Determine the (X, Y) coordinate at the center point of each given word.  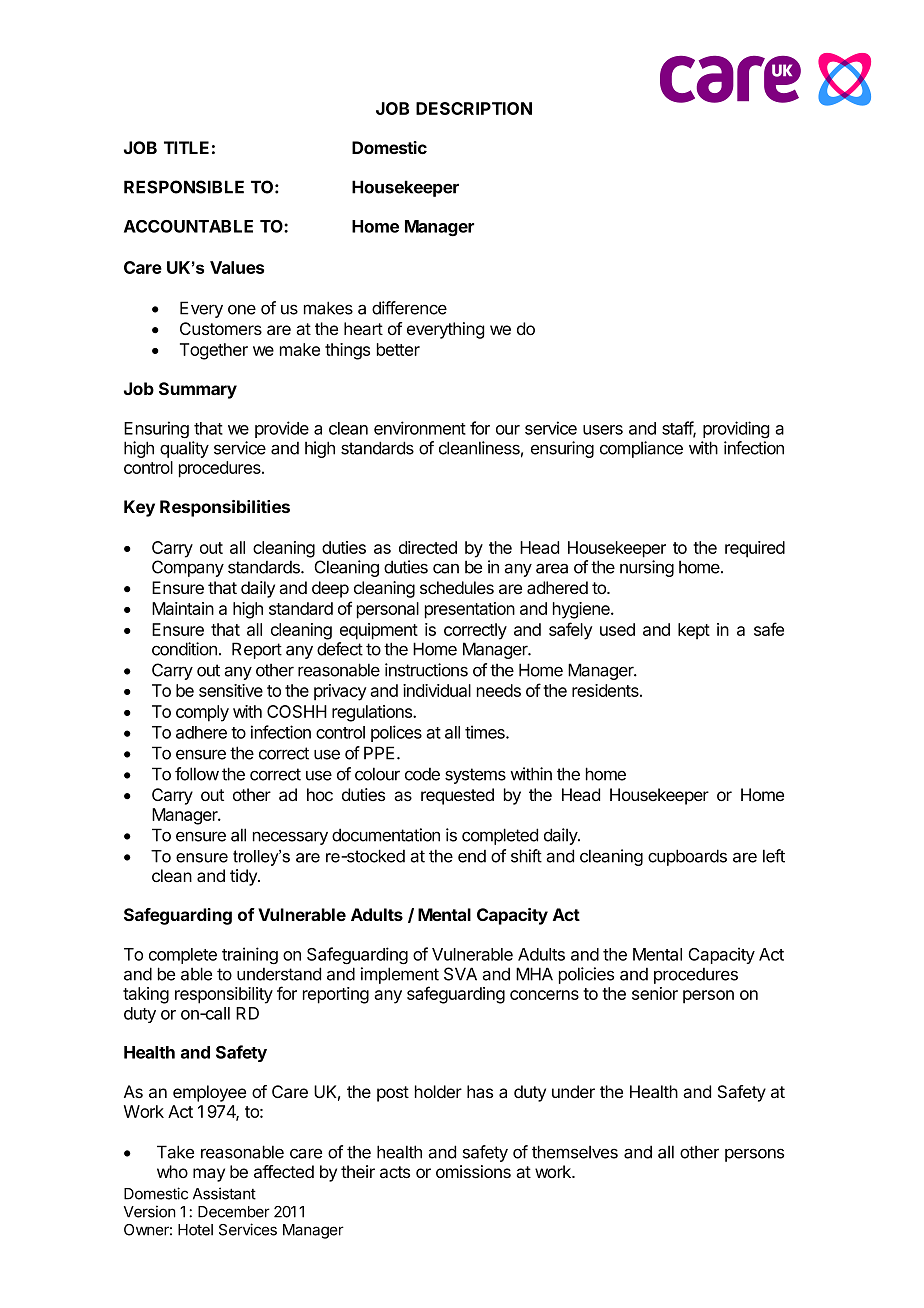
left (774, 856)
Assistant (224, 1193)
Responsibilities (225, 508)
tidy (244, 877)
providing (736, 429)
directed (428, 547)
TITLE (186, 147)
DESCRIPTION (474, 108)
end (472, 856)
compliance (641, 449)
